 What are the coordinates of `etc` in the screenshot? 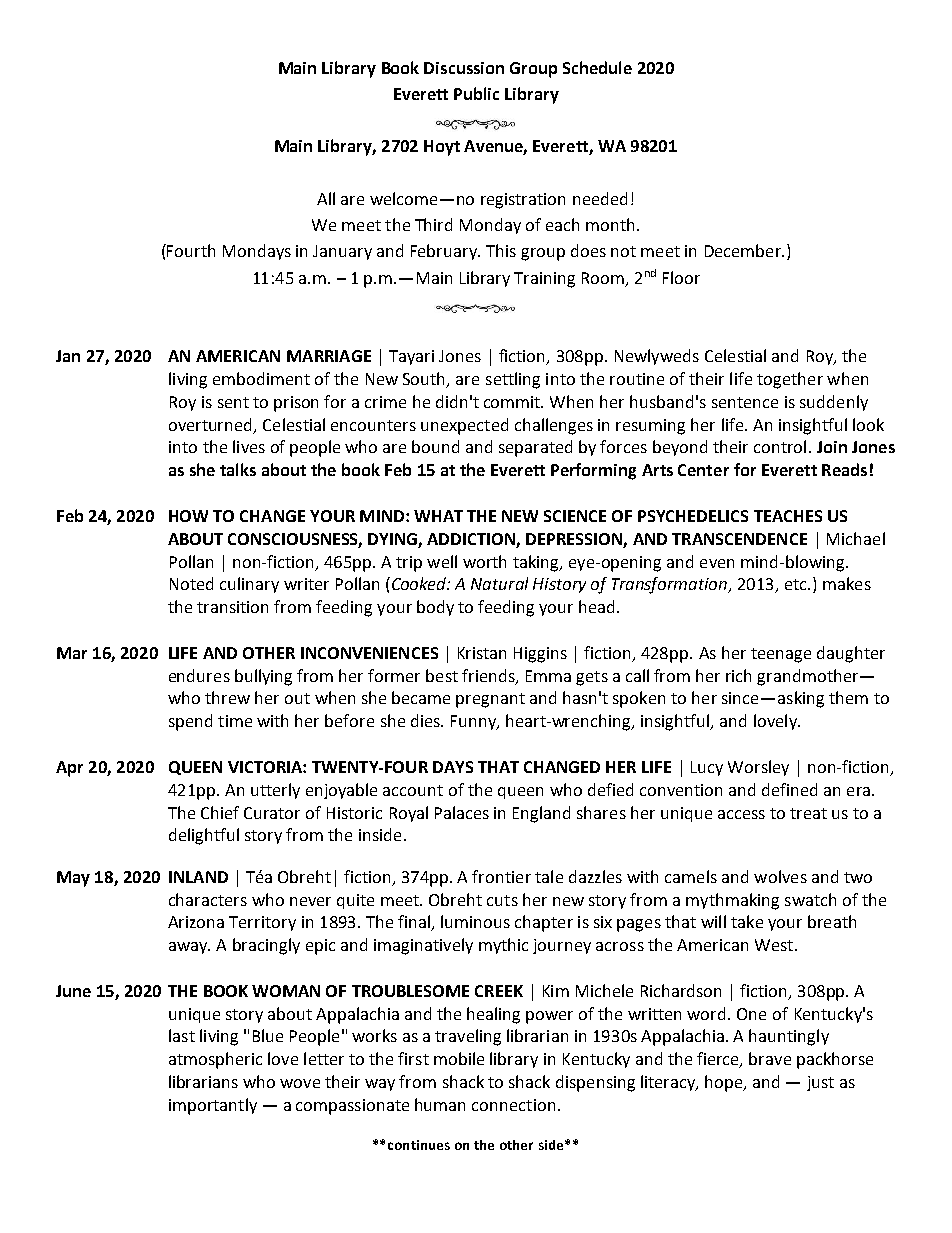 It's located at (797, 584).
